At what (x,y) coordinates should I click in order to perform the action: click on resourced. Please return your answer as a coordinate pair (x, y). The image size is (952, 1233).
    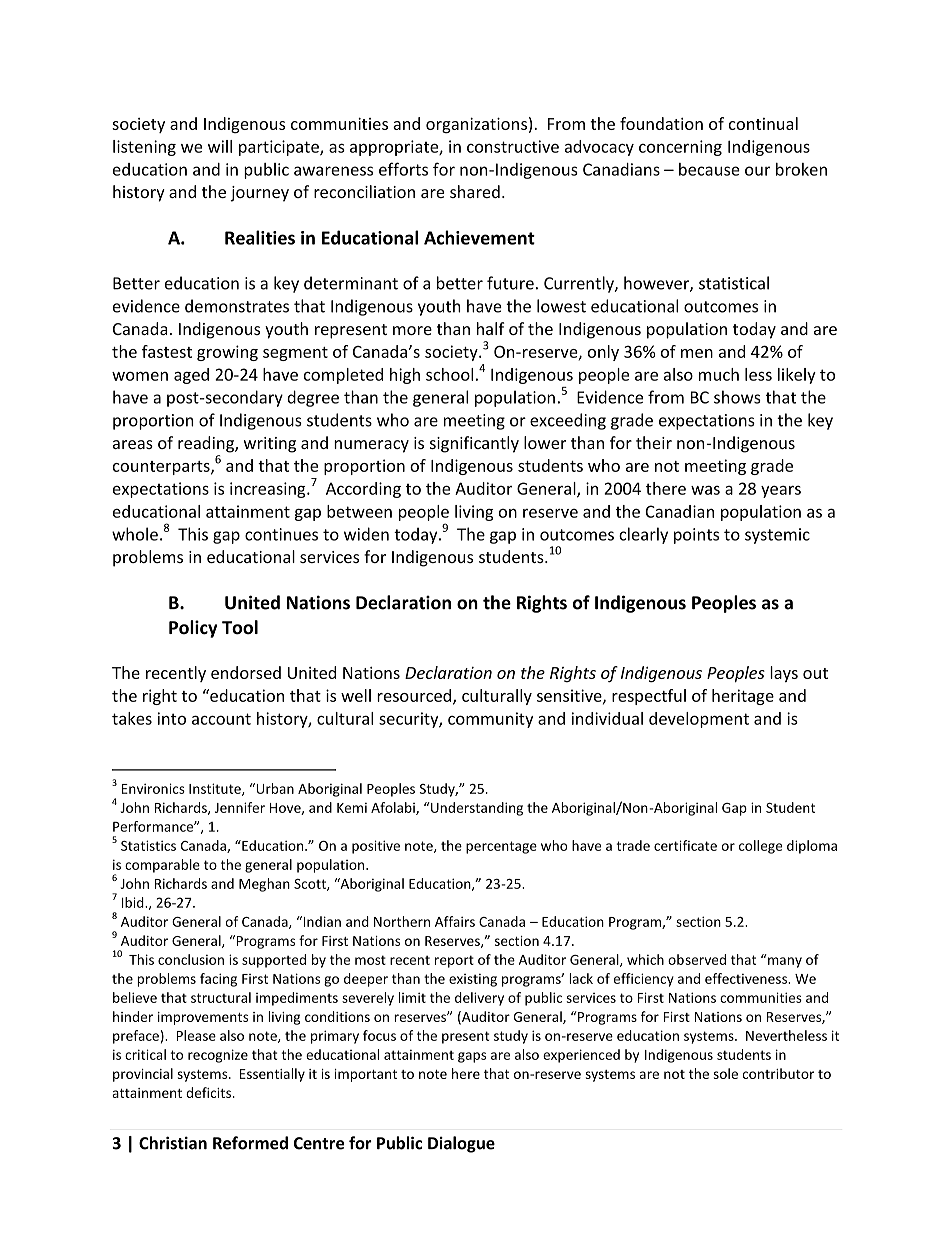
    Looking at the image, I should click on (415, 696).
